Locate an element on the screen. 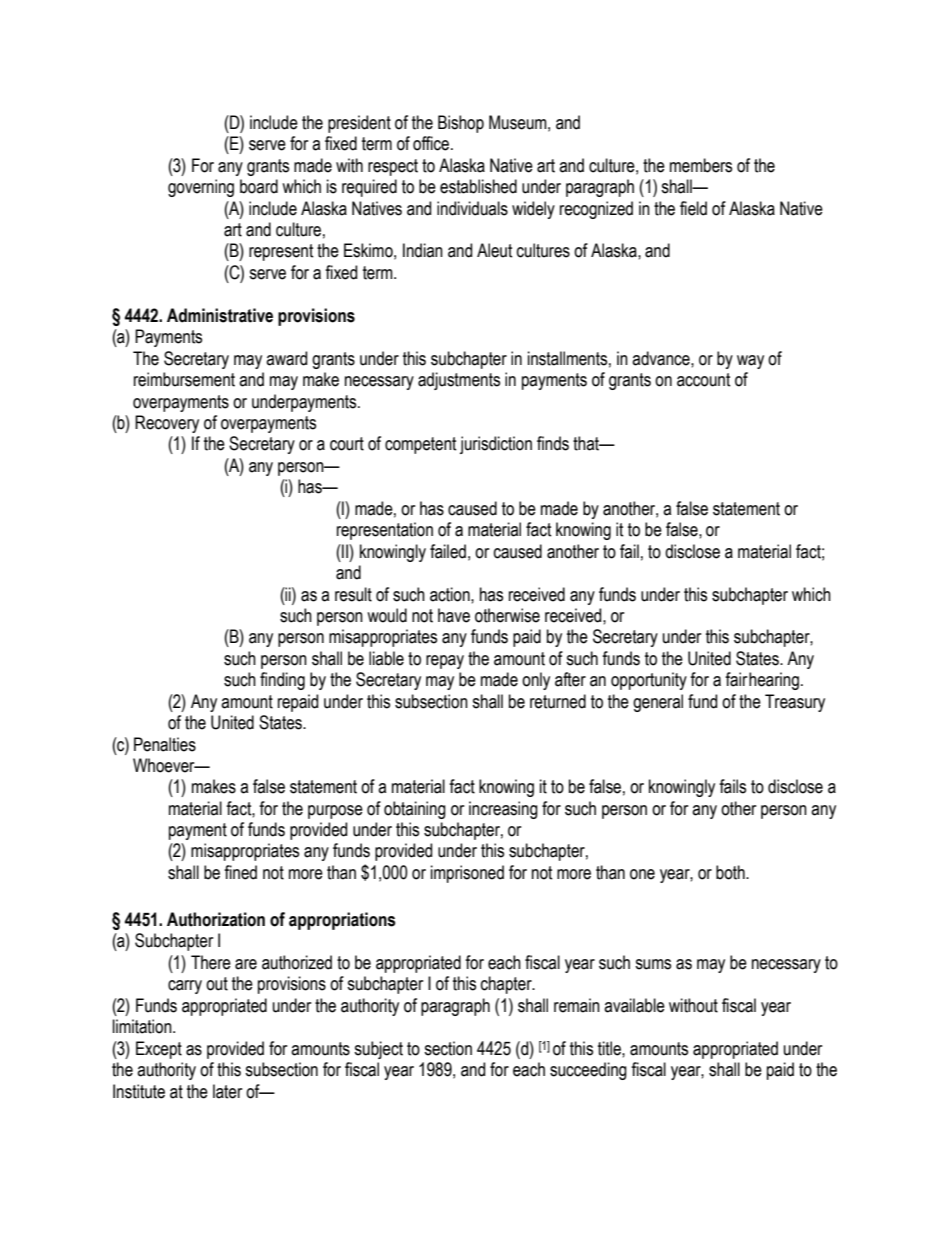 Image resolution: width=952 pixels, height=1233 pixels. office is located at coordinates (432, 143).
